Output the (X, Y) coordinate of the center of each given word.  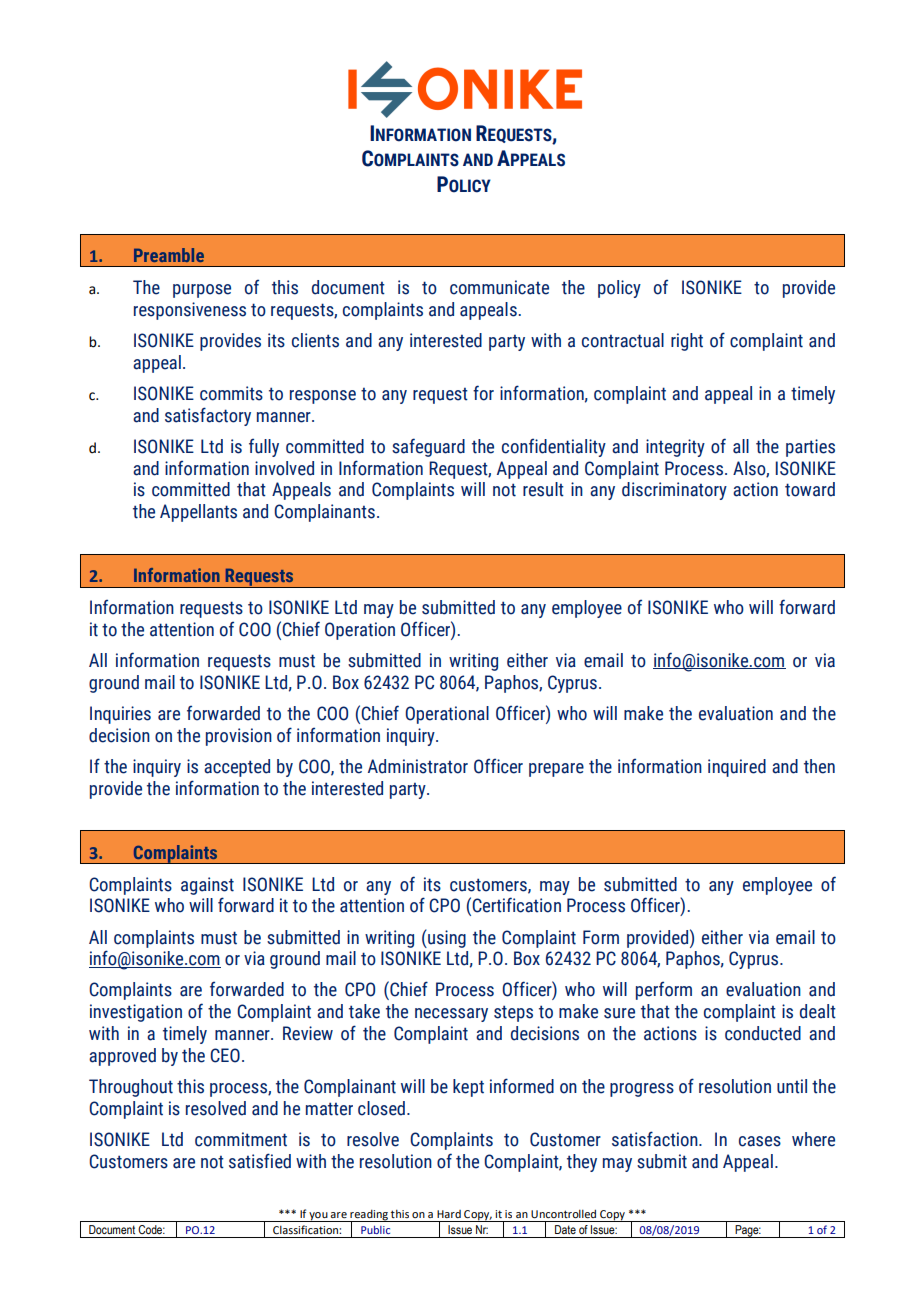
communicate (499, 287)
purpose (202, 291)
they (582, 1163)
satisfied (260, 1161)
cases (760, 1141)
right (687, 342)
